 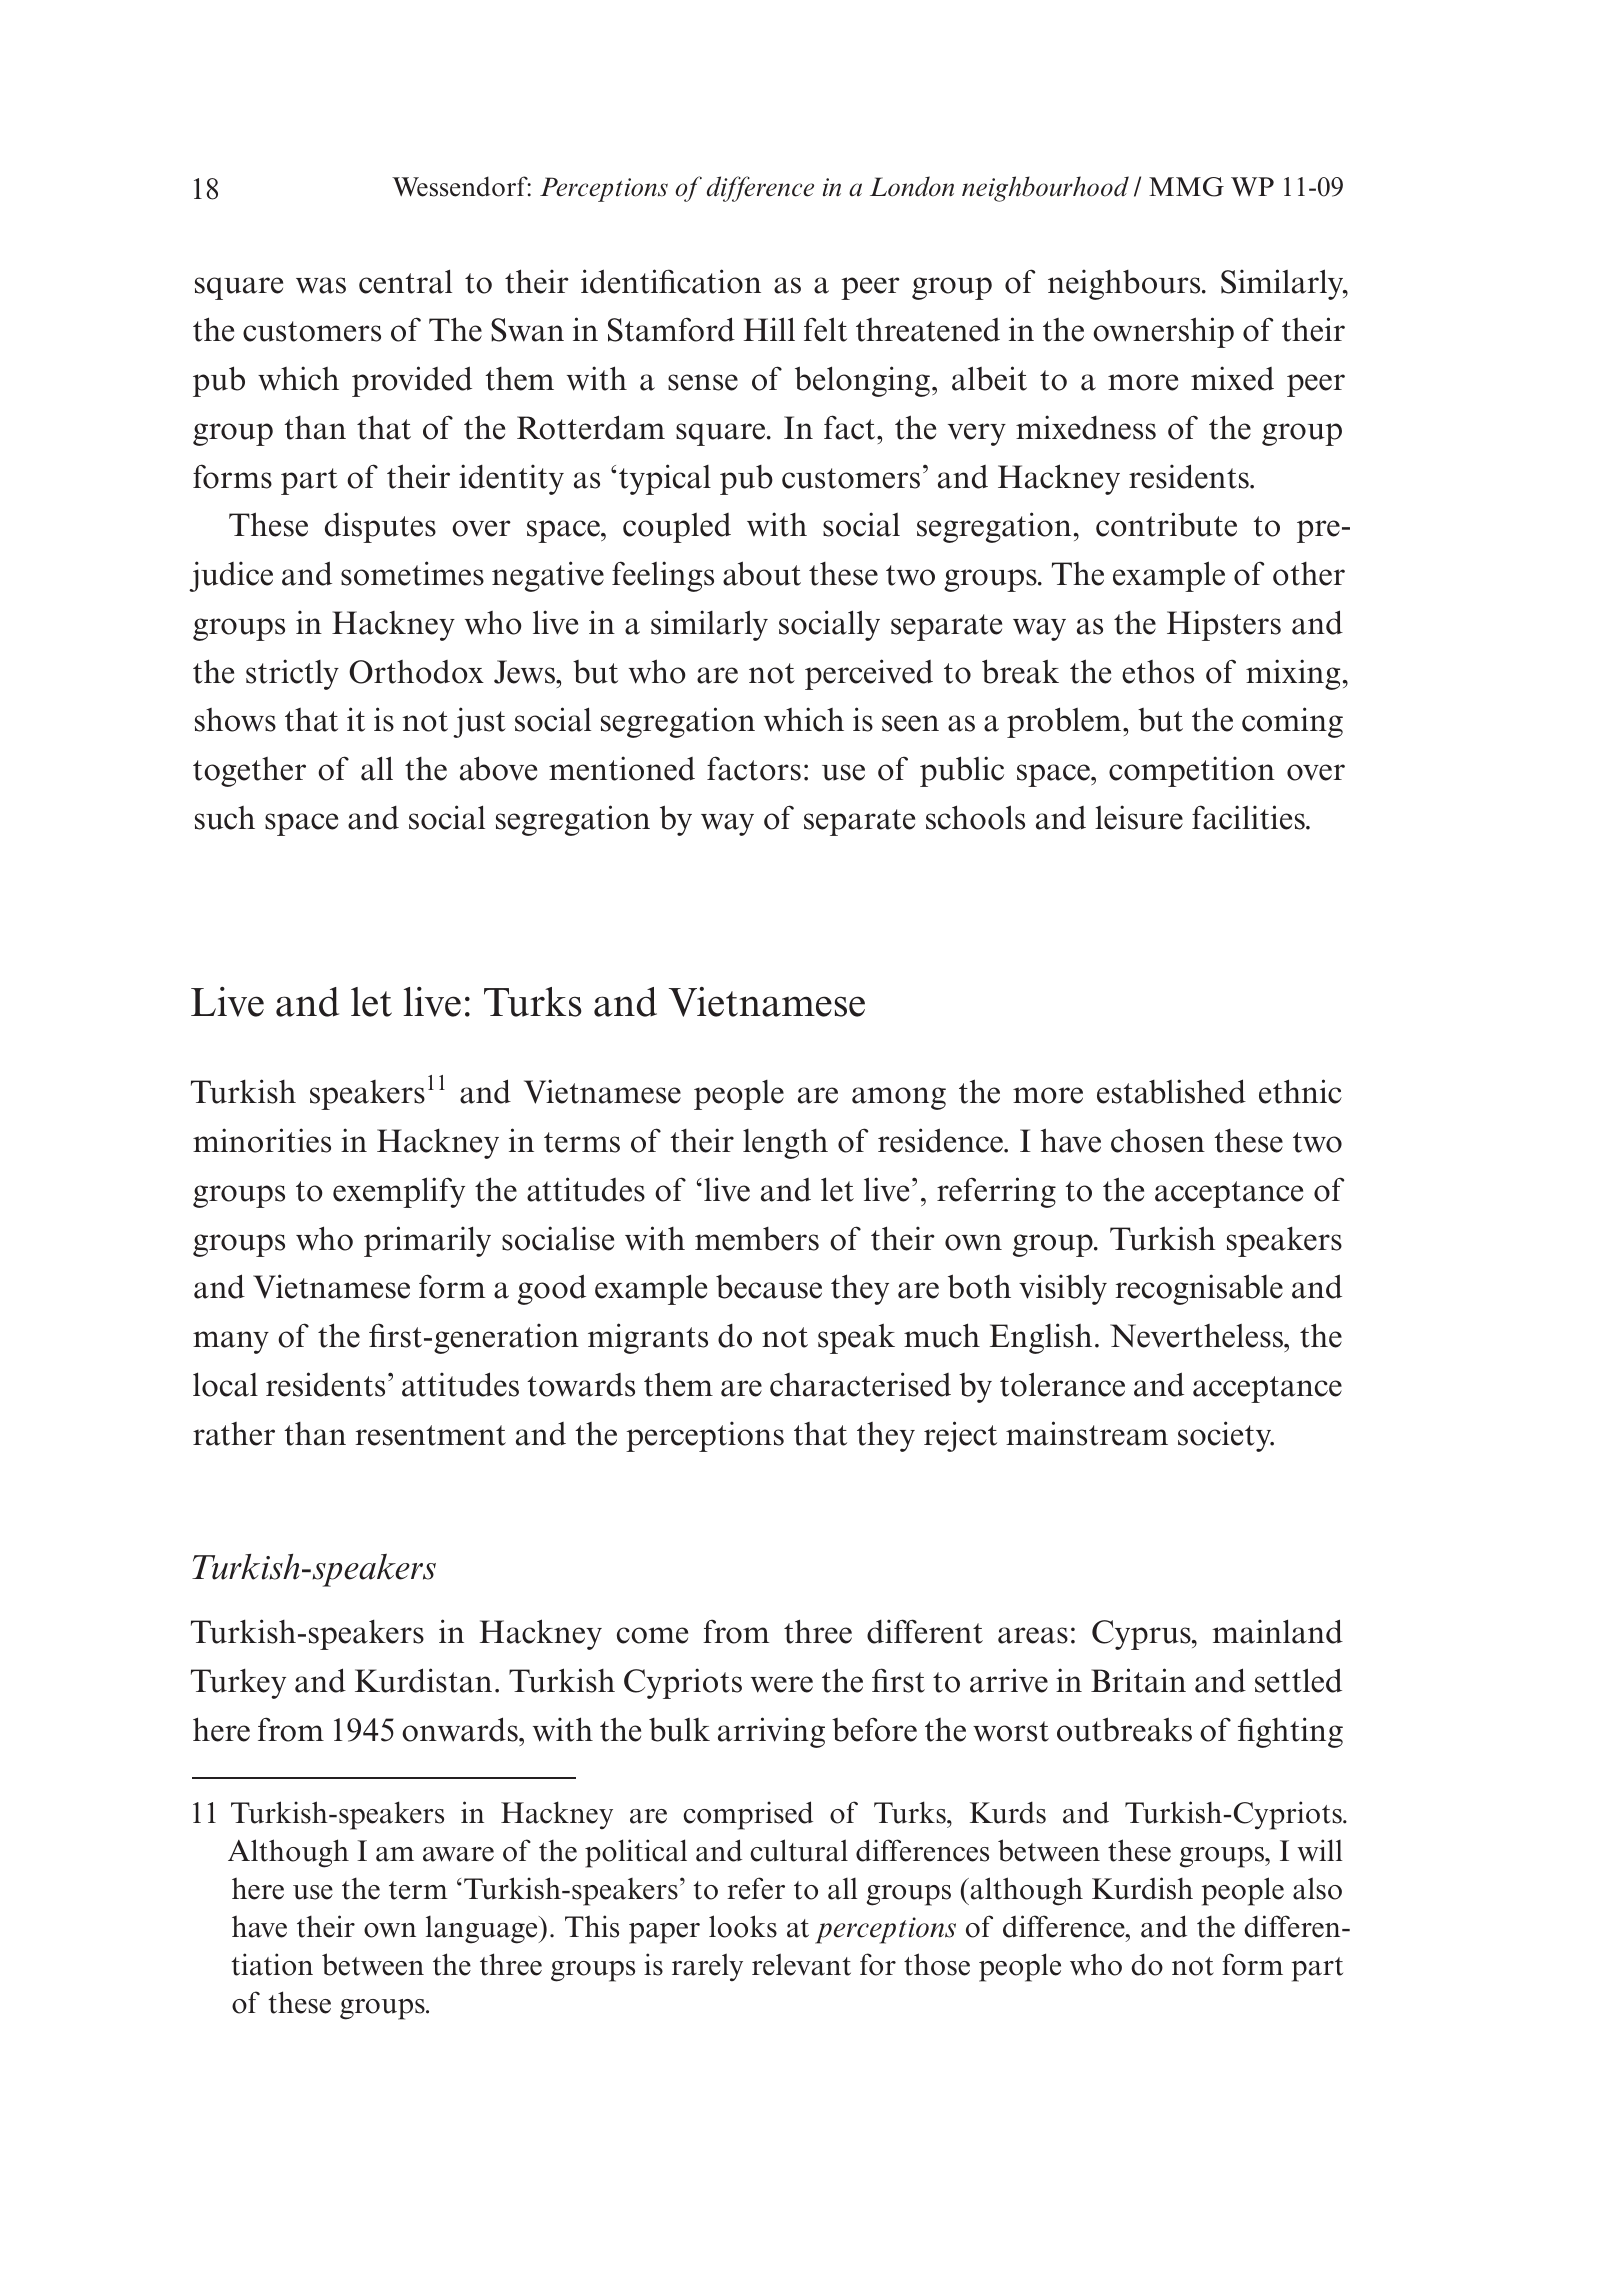 I want to click on Kurdish, so click(x=1142, y=1888).
